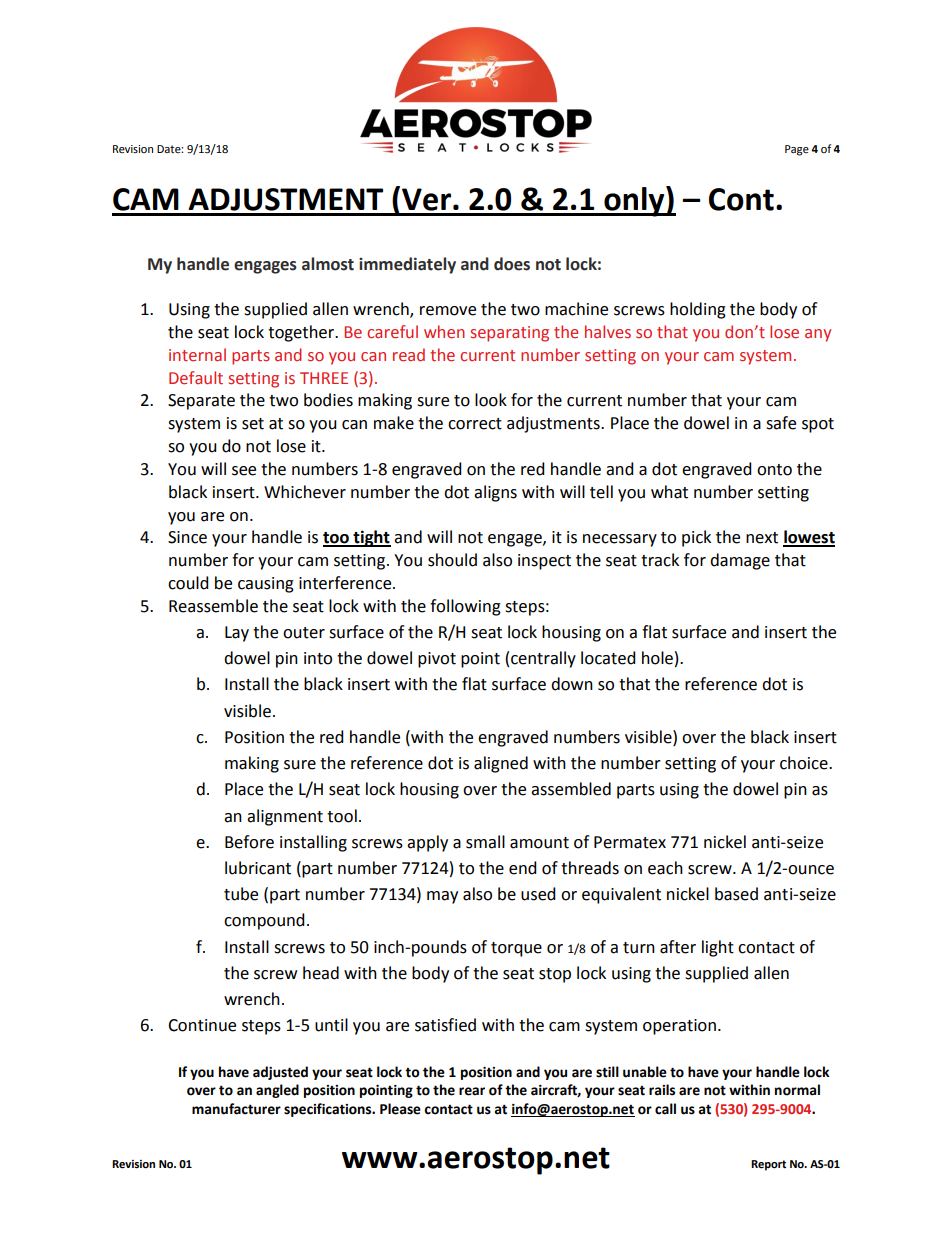 The width and height of the screenshot is (952, 1233). What do you see at coordinates (781, 423) in the screenshot?
I see `safe` at bounding box center [781, 423].
